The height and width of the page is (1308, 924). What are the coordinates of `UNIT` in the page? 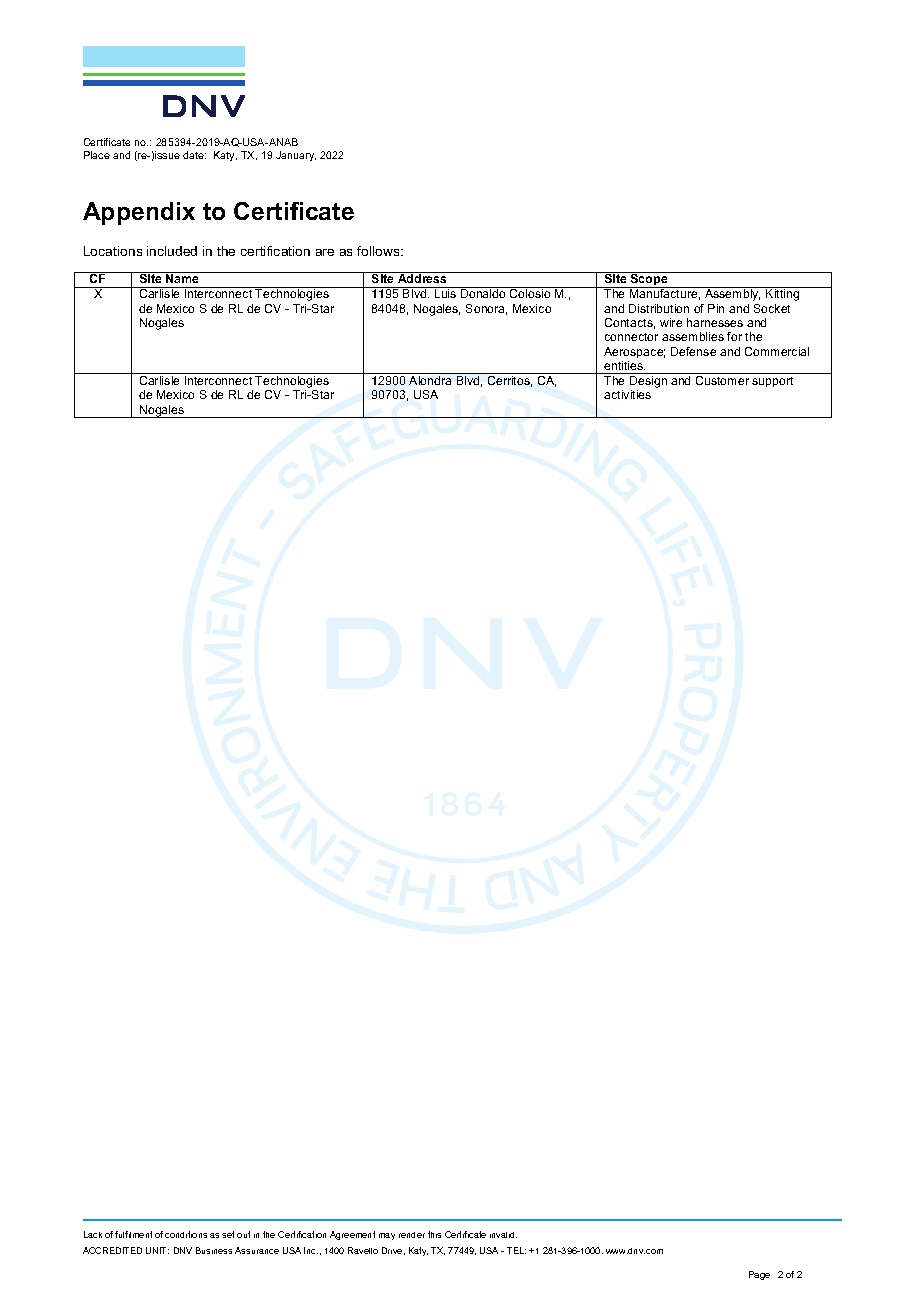 It's located at (157, 1250).
